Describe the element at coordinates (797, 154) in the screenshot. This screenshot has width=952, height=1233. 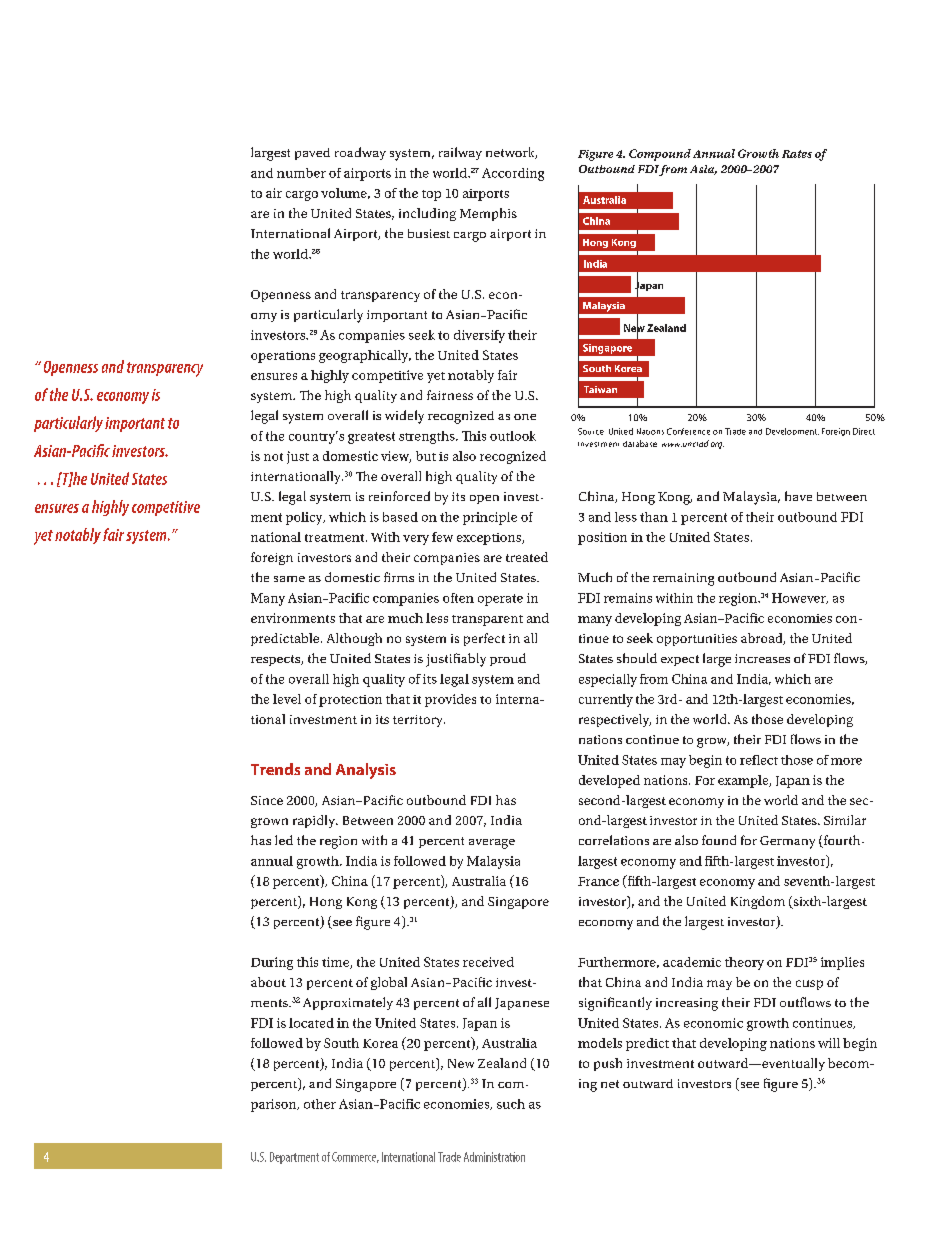
I see `Rates` at that location.
